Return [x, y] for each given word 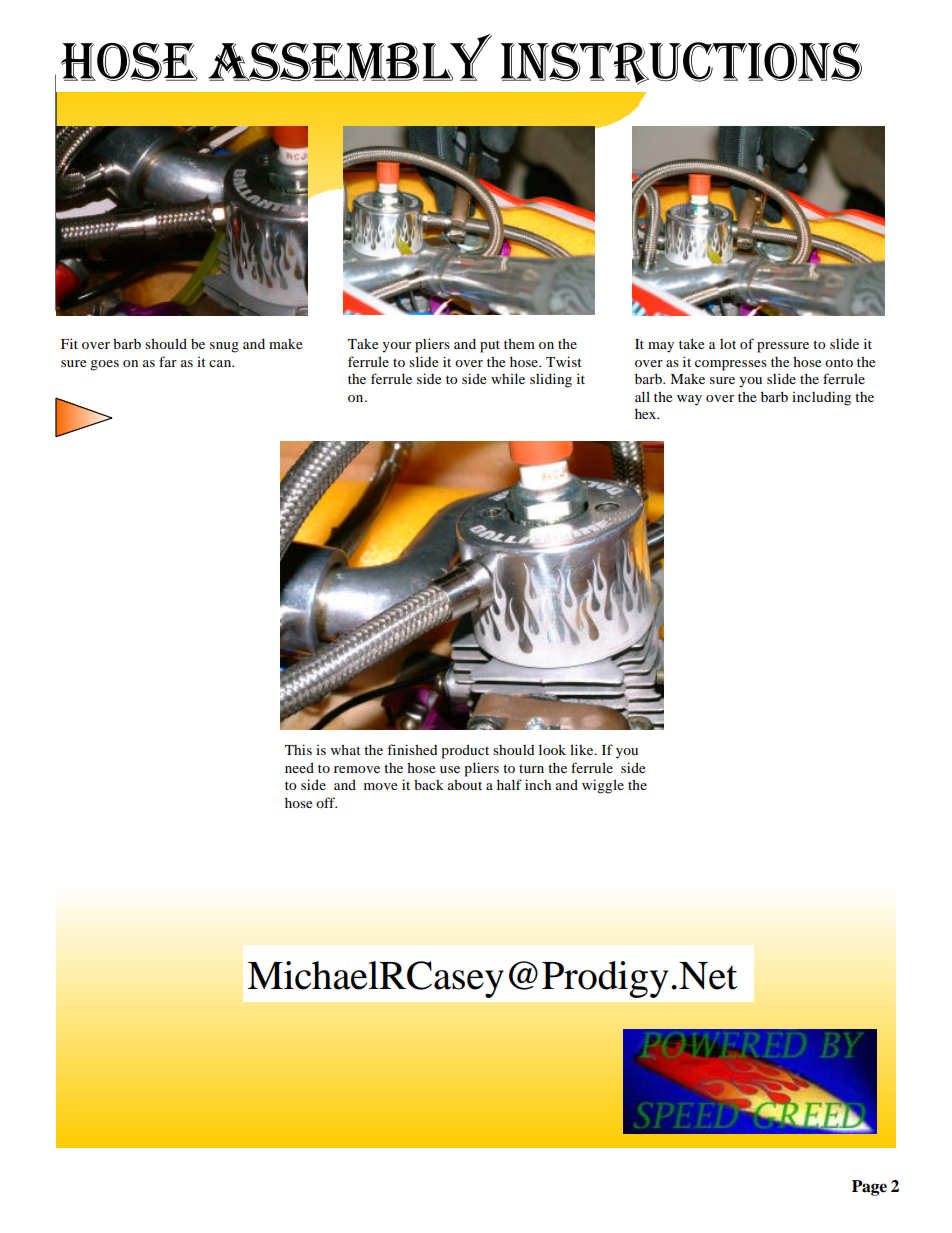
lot [728, 344]
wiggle [603, 786]
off [326, 802]
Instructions [681, 63]
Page [869, 1188]
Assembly [350, 57]
